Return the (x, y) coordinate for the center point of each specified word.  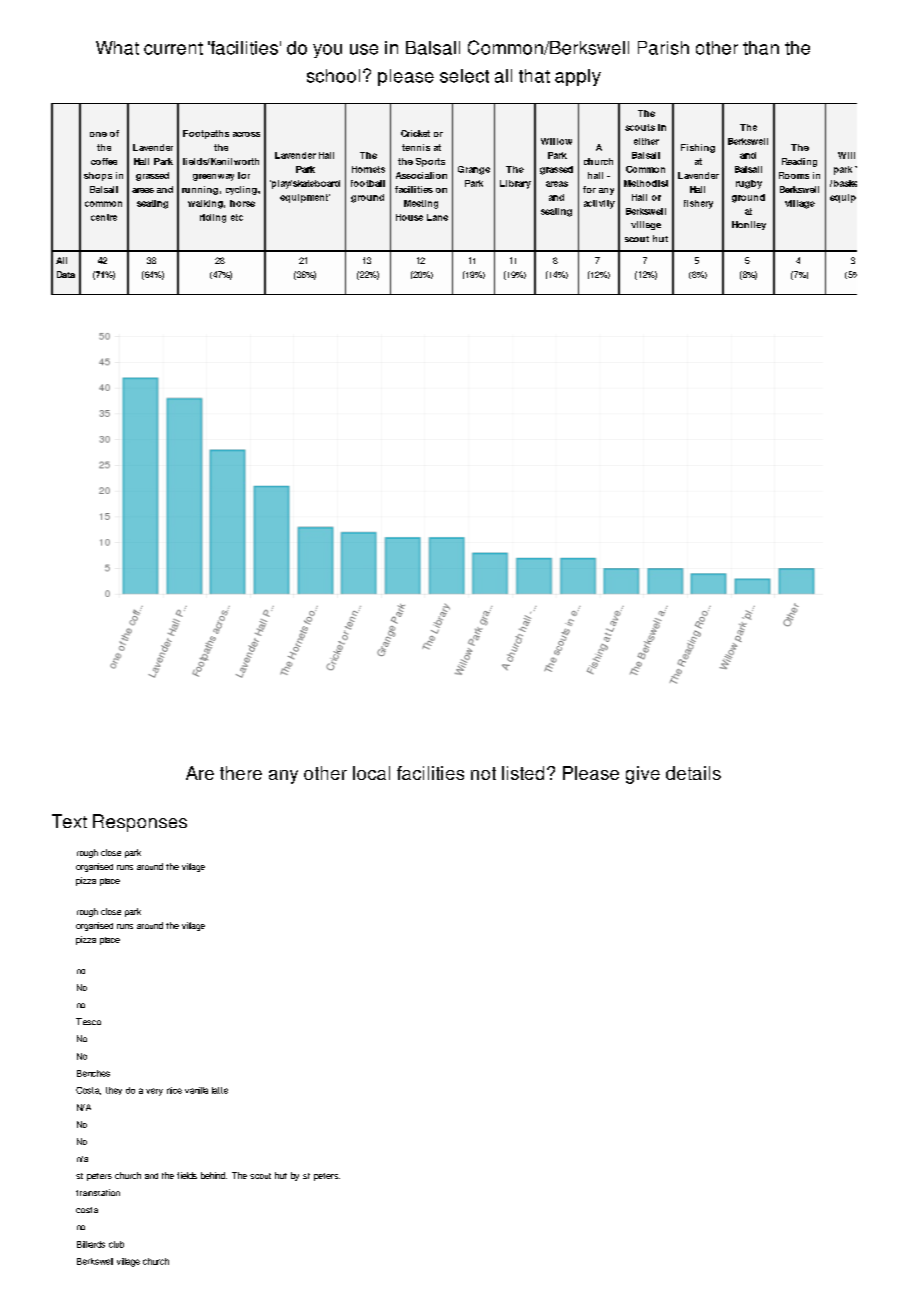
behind (214, 1175)
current (173, 48)
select (464, 76)
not (483, 773)
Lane (437, 217)
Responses (140, 823)
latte (220, 1090)
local (371, 773)
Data (66, 274)
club (116, 1244)
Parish (663, 48)
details (693, 773)
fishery (698, 204)
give (643, 775)
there (241, 773)
